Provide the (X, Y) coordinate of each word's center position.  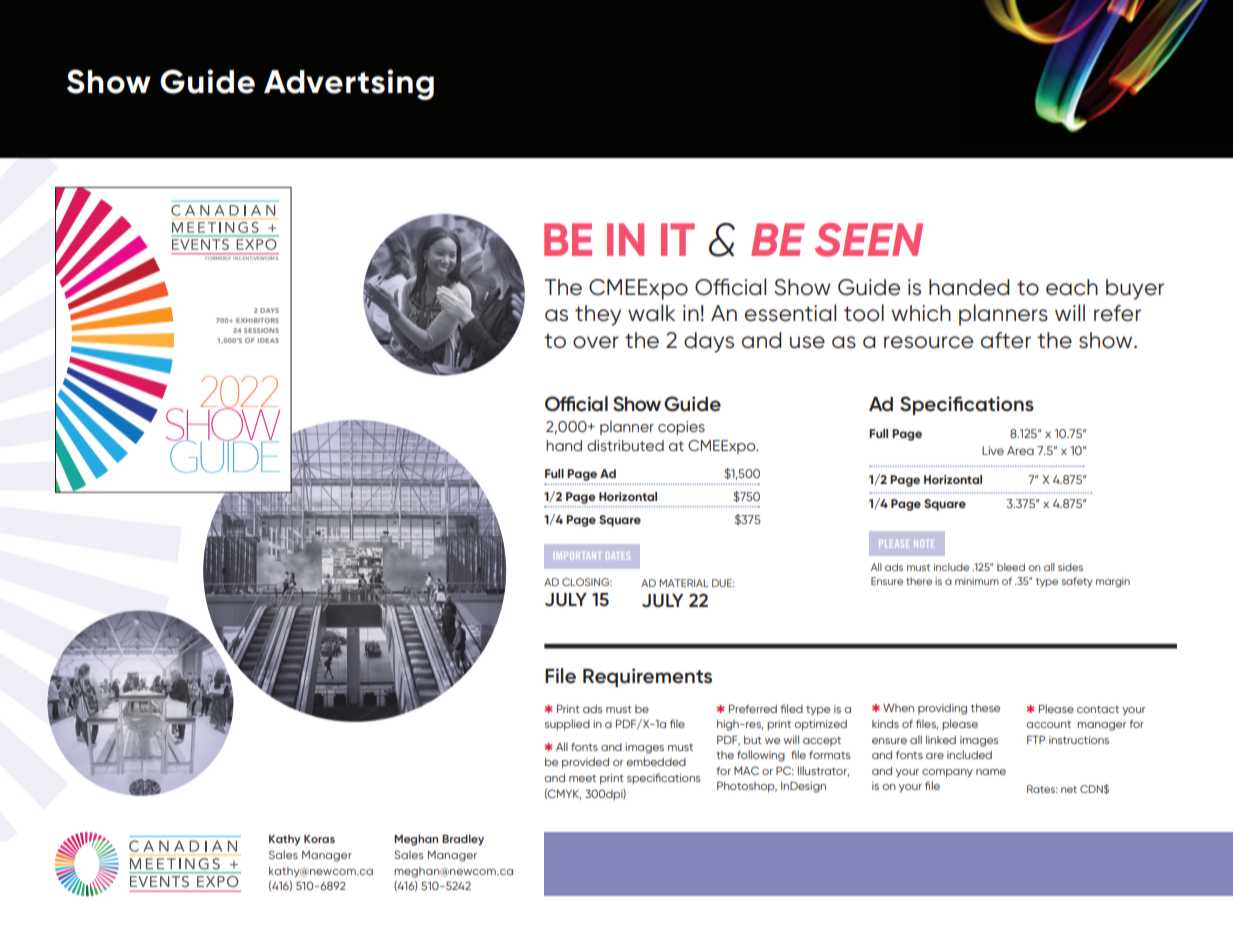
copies (681, 428)
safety (1077, 582)
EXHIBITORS (257, 320)
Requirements (647, 677)
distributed (625, 445)
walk (651, 313)
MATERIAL (683, 583)
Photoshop (747, 787)
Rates (1042, 789)
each (1072, 287)
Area (1020, 450)
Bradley (463, 840)
